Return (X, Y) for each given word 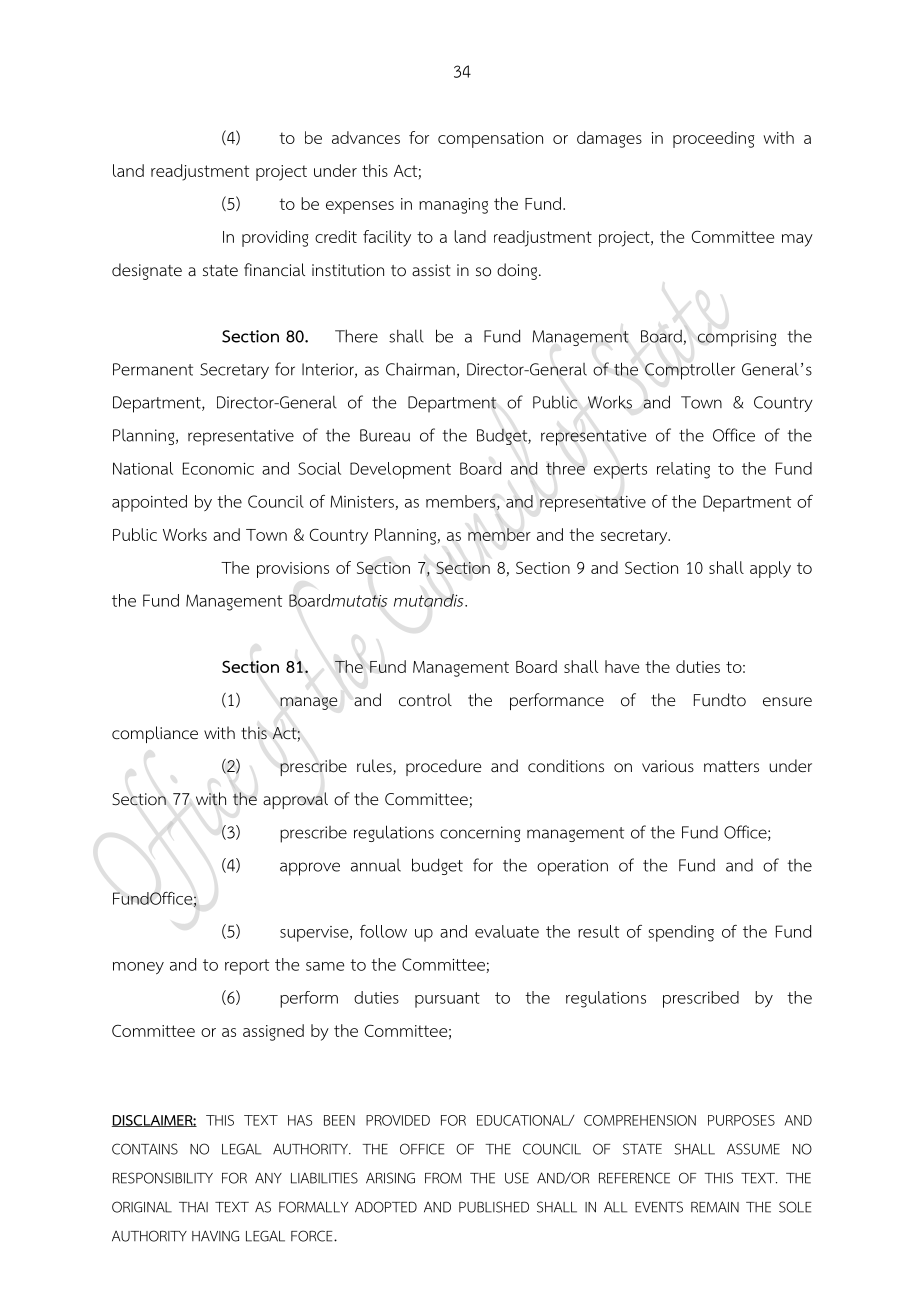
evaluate (507, 931)
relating (683, 470)
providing (275, 238)
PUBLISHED (494, 1207)
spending (681, 933)
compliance (155, 734)
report (247, 967)
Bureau (385, 435)
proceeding (713, 139)
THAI (193, 1207)
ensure (787, 701)
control (425, 700)
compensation (490, 140)
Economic (218, 468)
